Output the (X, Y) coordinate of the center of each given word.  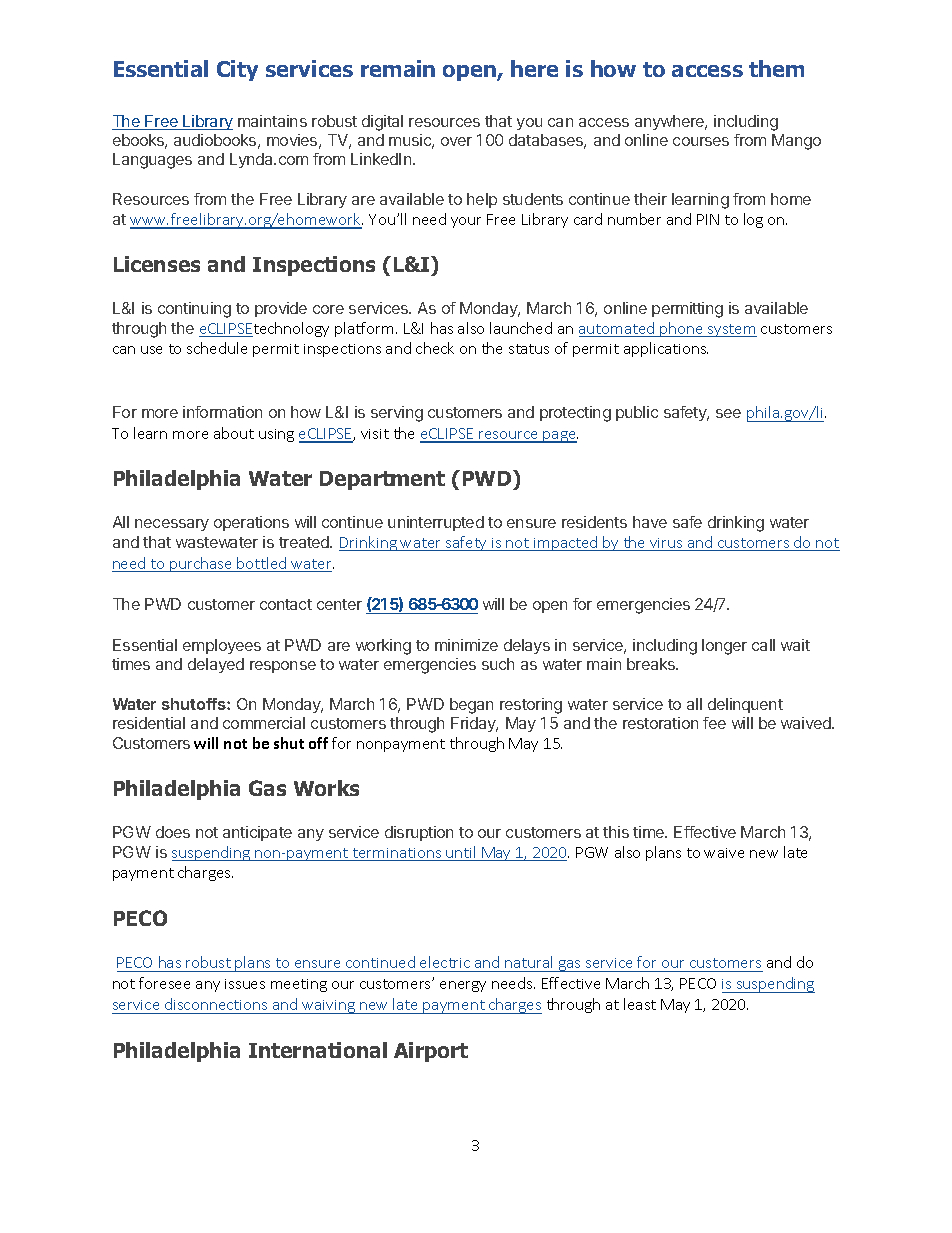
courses (701, 141)
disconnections (216, 1004)
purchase (201, 564)
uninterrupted (436, 523)
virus (666, 544)
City (237, 70)
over (456, 141)
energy (463, 986)
